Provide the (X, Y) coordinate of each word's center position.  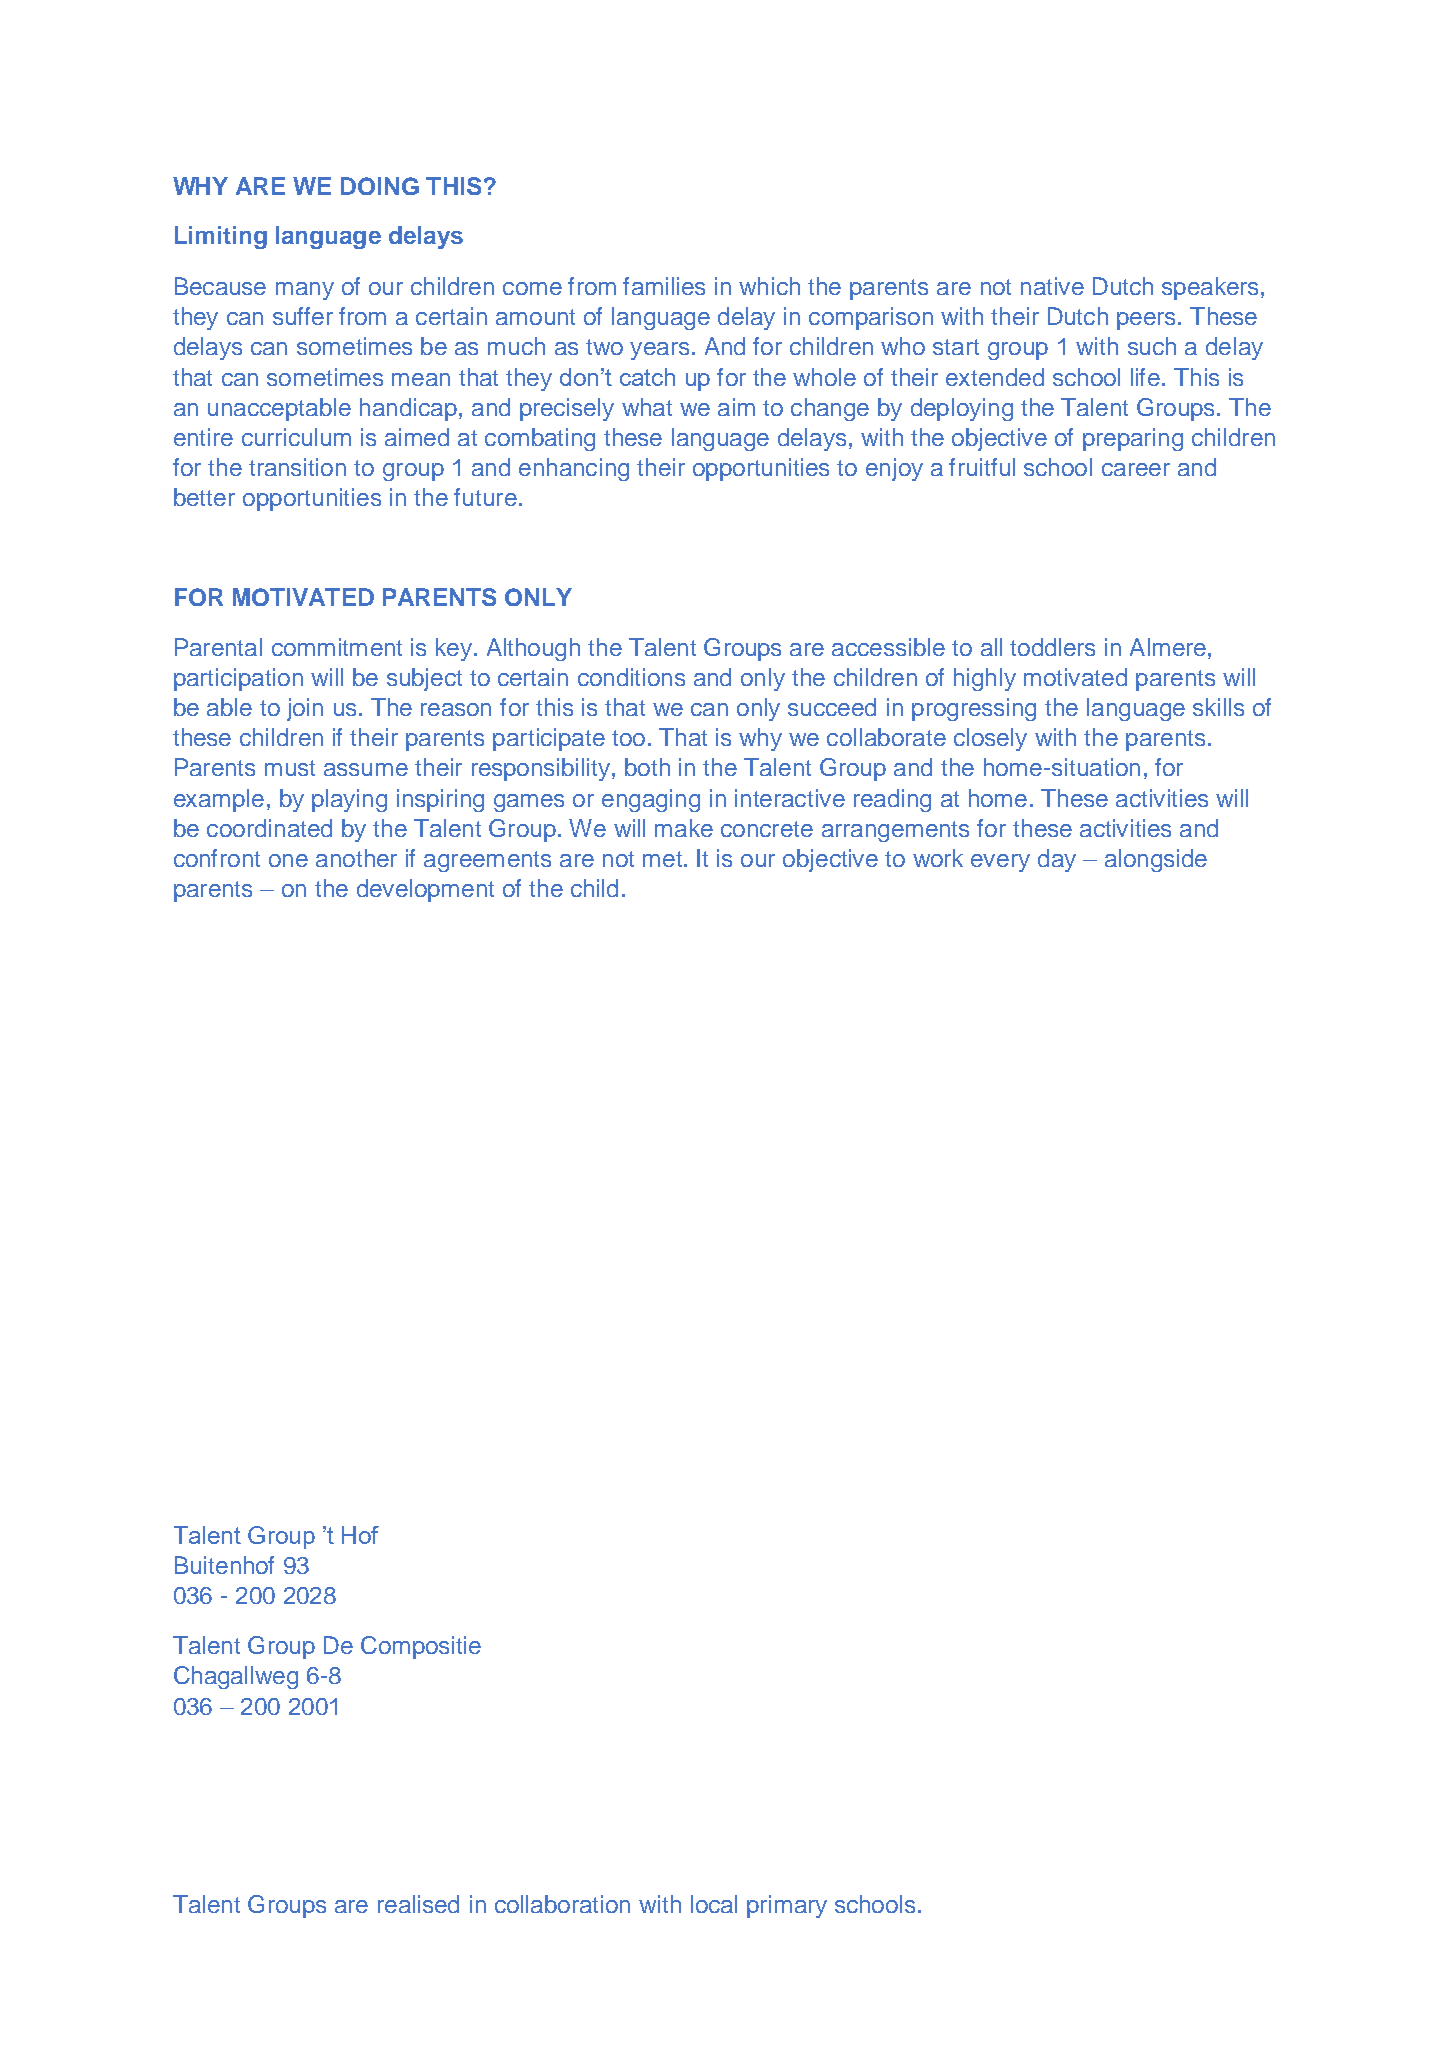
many (305, 291)
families (664, 286)
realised (418, 1904)
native (1052, 286)
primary (787, 1906)
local (714, 1904)
